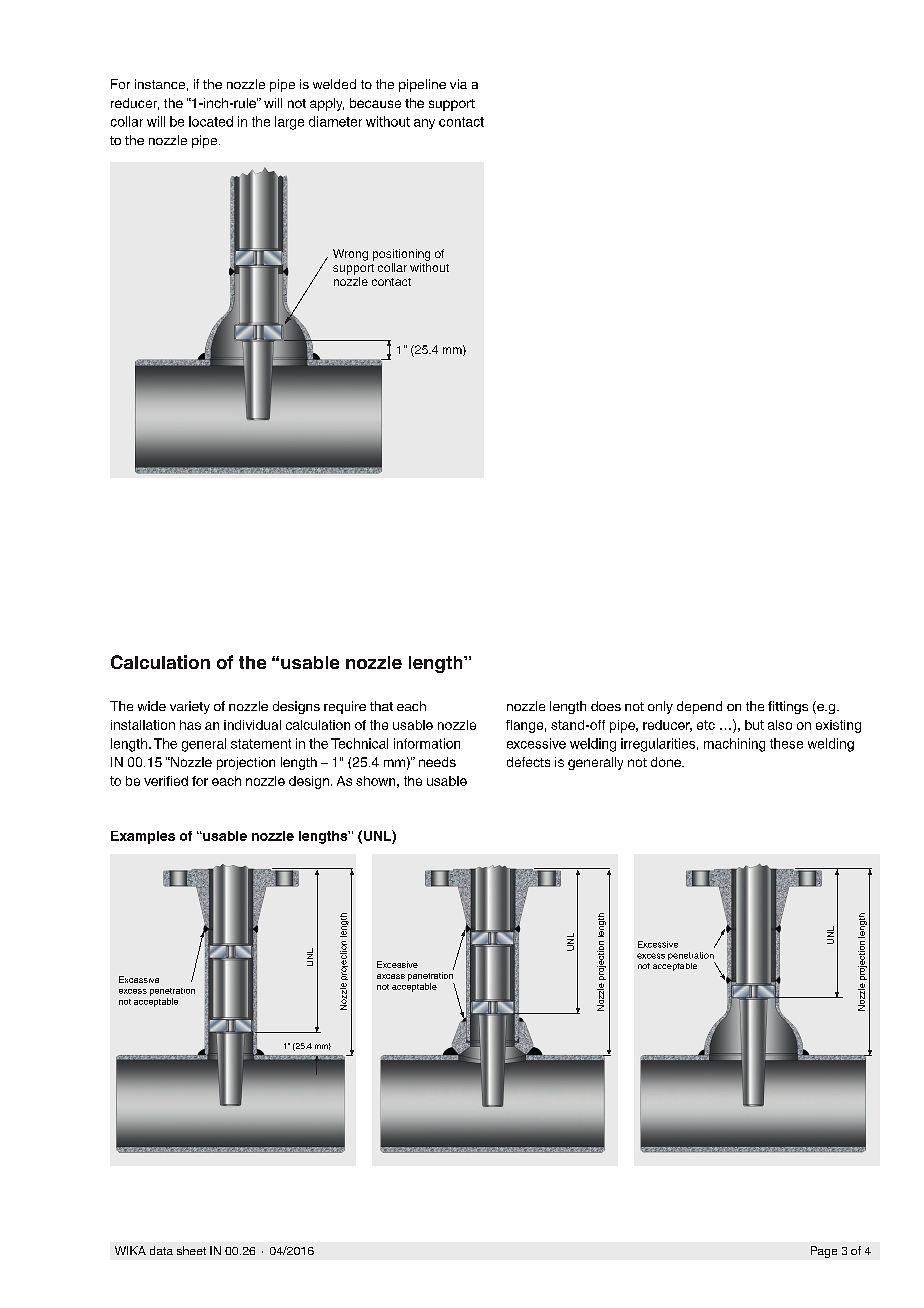  What do you see at coordinates (734, 745) in the screenshot?
I see `machining` at bounding box center [734, 745].
